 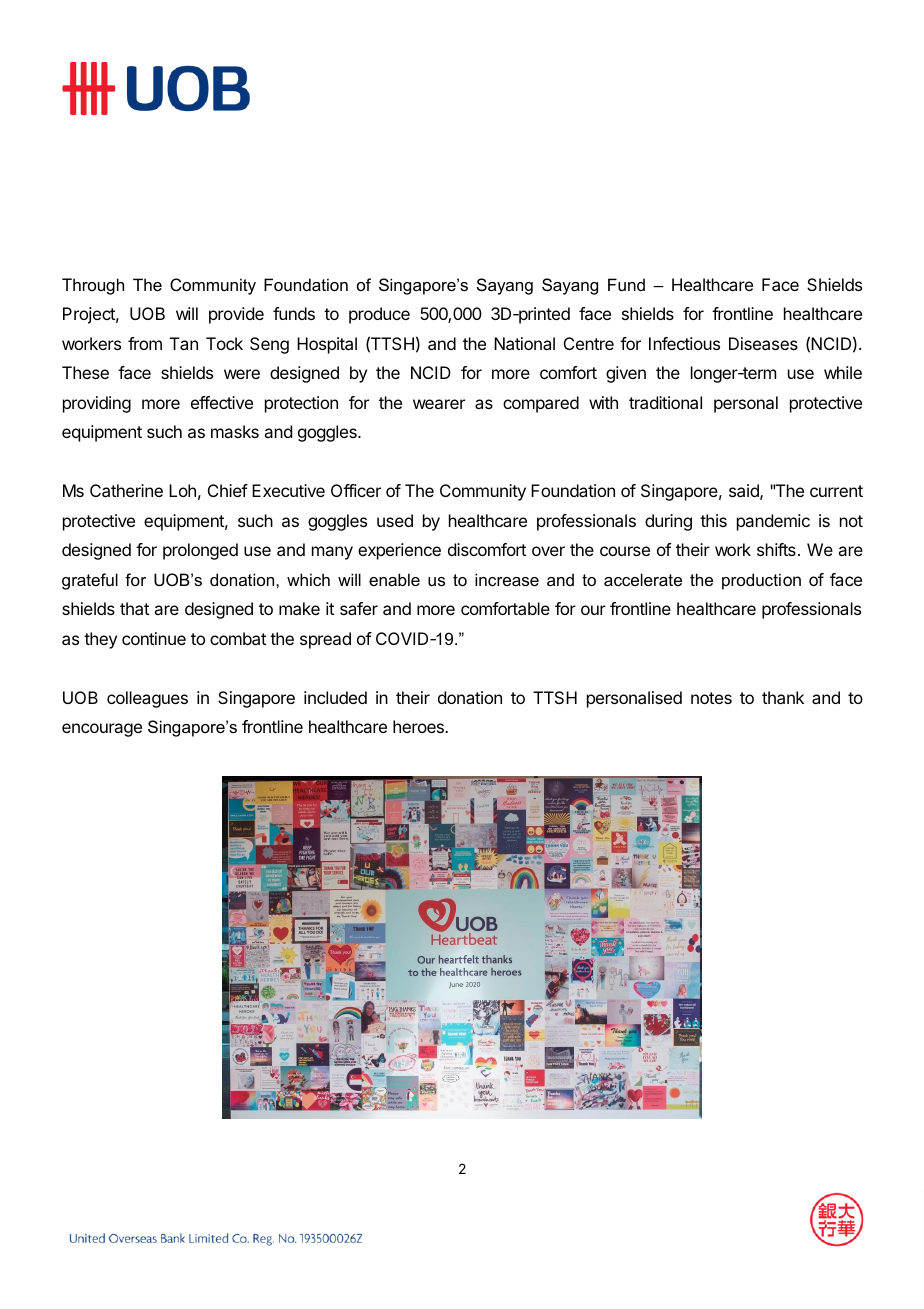 I want to click on heroes, so click(x=419, y=726).
